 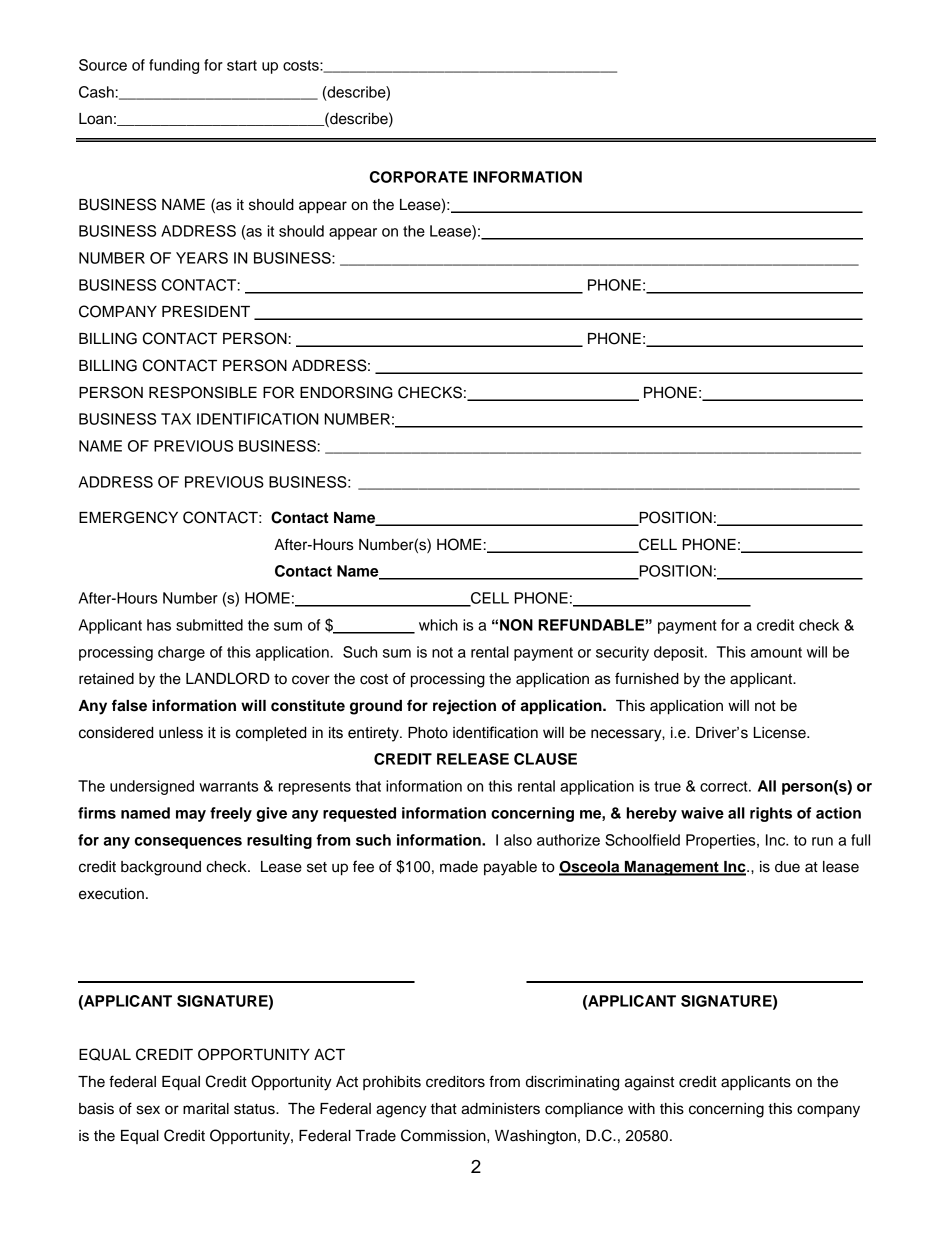 I want to click on against, so click(x=649, y=1083).
